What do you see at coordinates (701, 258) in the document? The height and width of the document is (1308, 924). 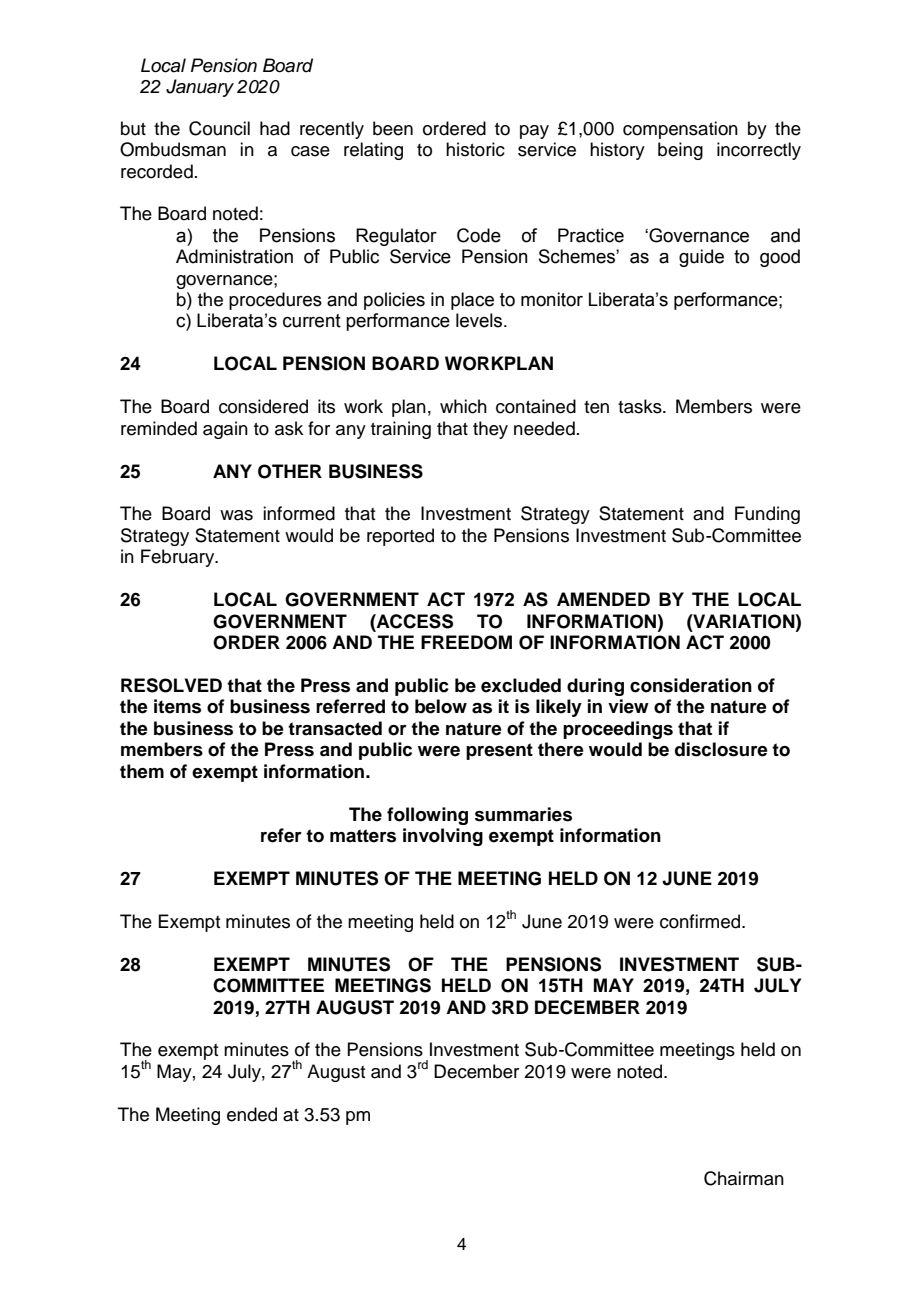 I see `guide` at bounding box center [701, 258].
